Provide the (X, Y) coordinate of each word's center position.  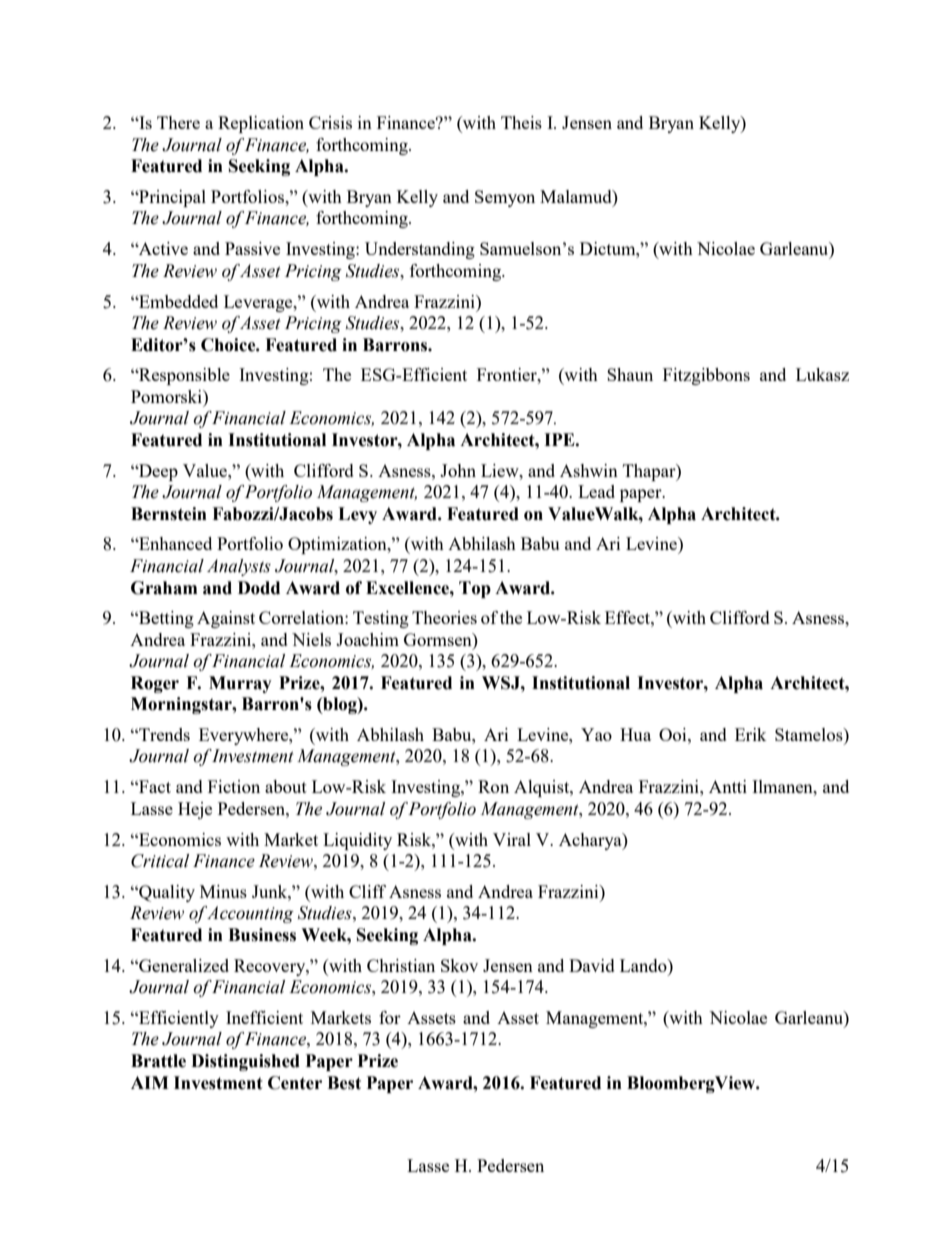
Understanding (420, 250)
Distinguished (245, 1062)
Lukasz (822, 374)
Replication (261, 124)
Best (344, 1083)
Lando (644, 965)
